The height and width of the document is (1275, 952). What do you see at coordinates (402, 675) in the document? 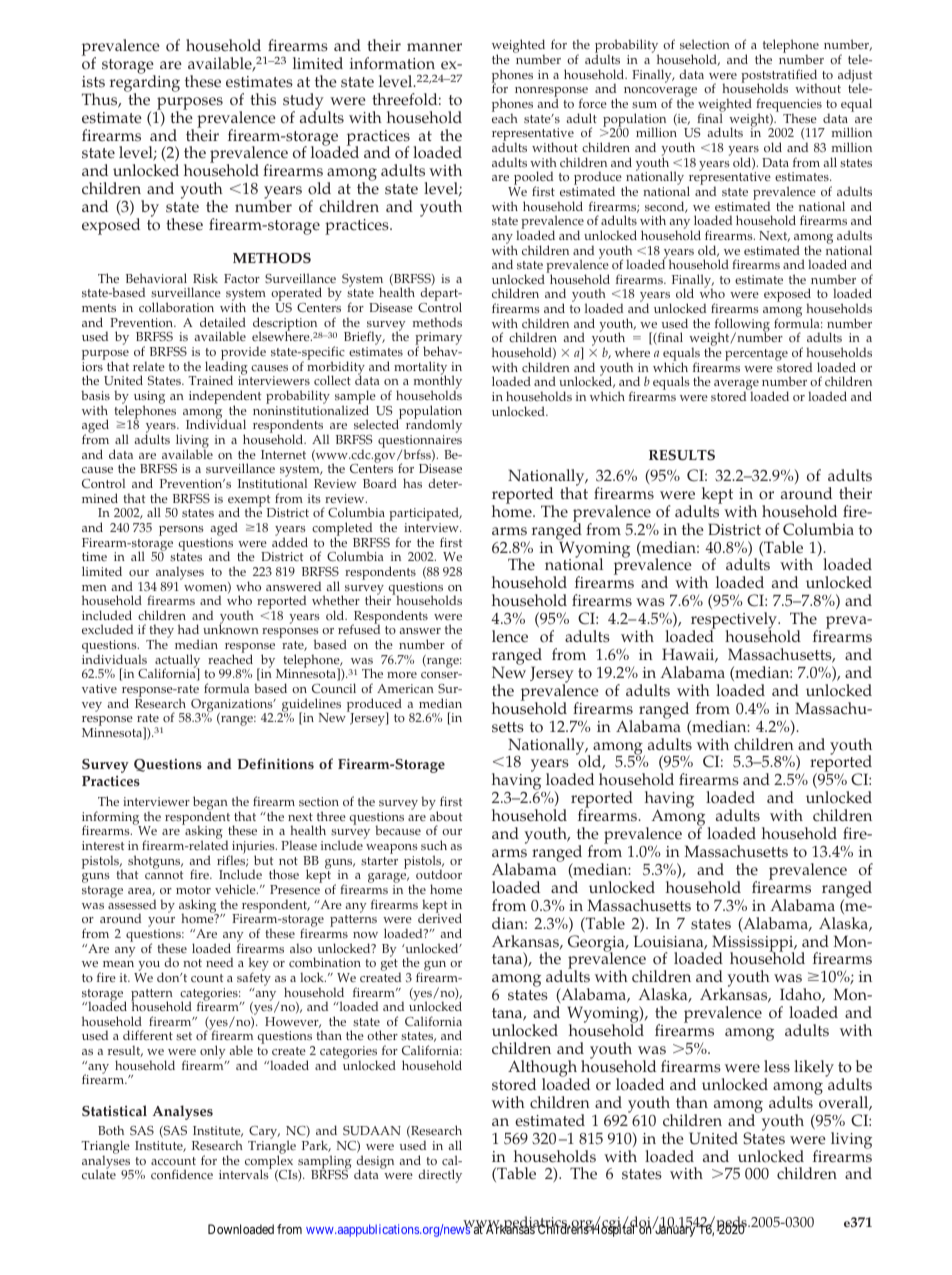
I see `more` at bounding box center [402, 675].
